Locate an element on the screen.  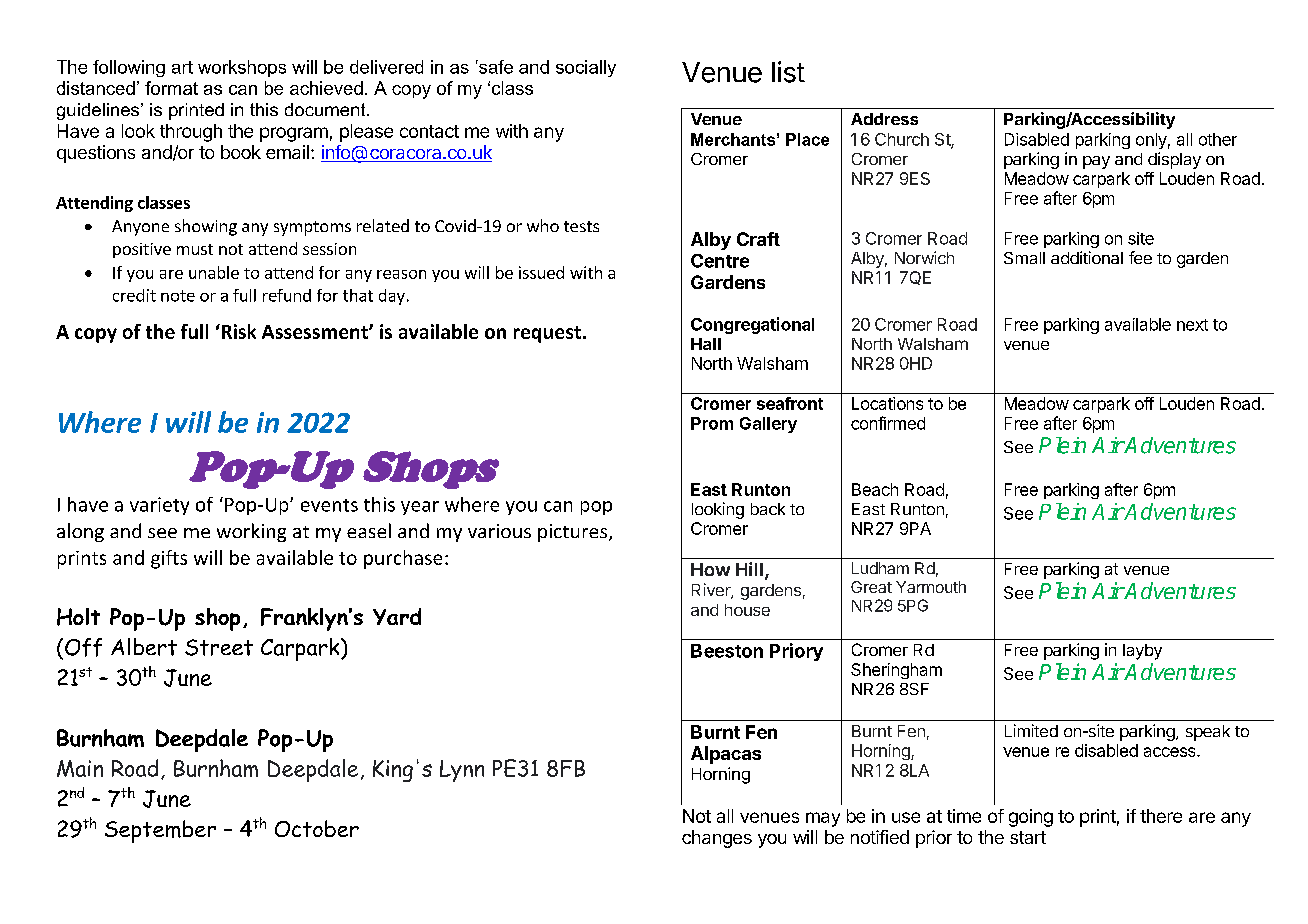
Hall is located at coordinates (706, 344).
